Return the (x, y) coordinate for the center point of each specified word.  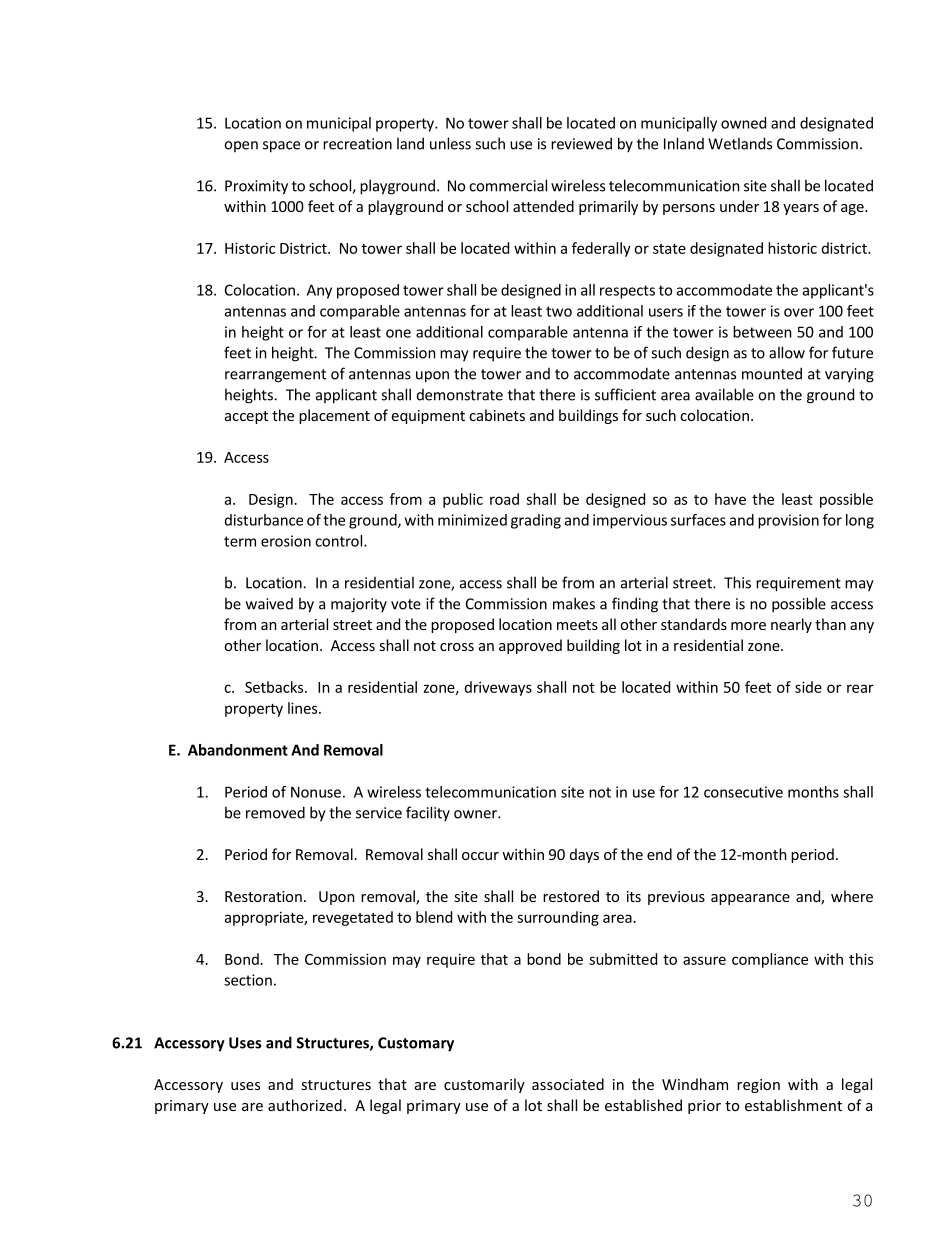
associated (568, 1084)
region (758, 1086)
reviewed (581, 143)
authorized (305, 1105)
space (281, 147)
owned (743, 123)
